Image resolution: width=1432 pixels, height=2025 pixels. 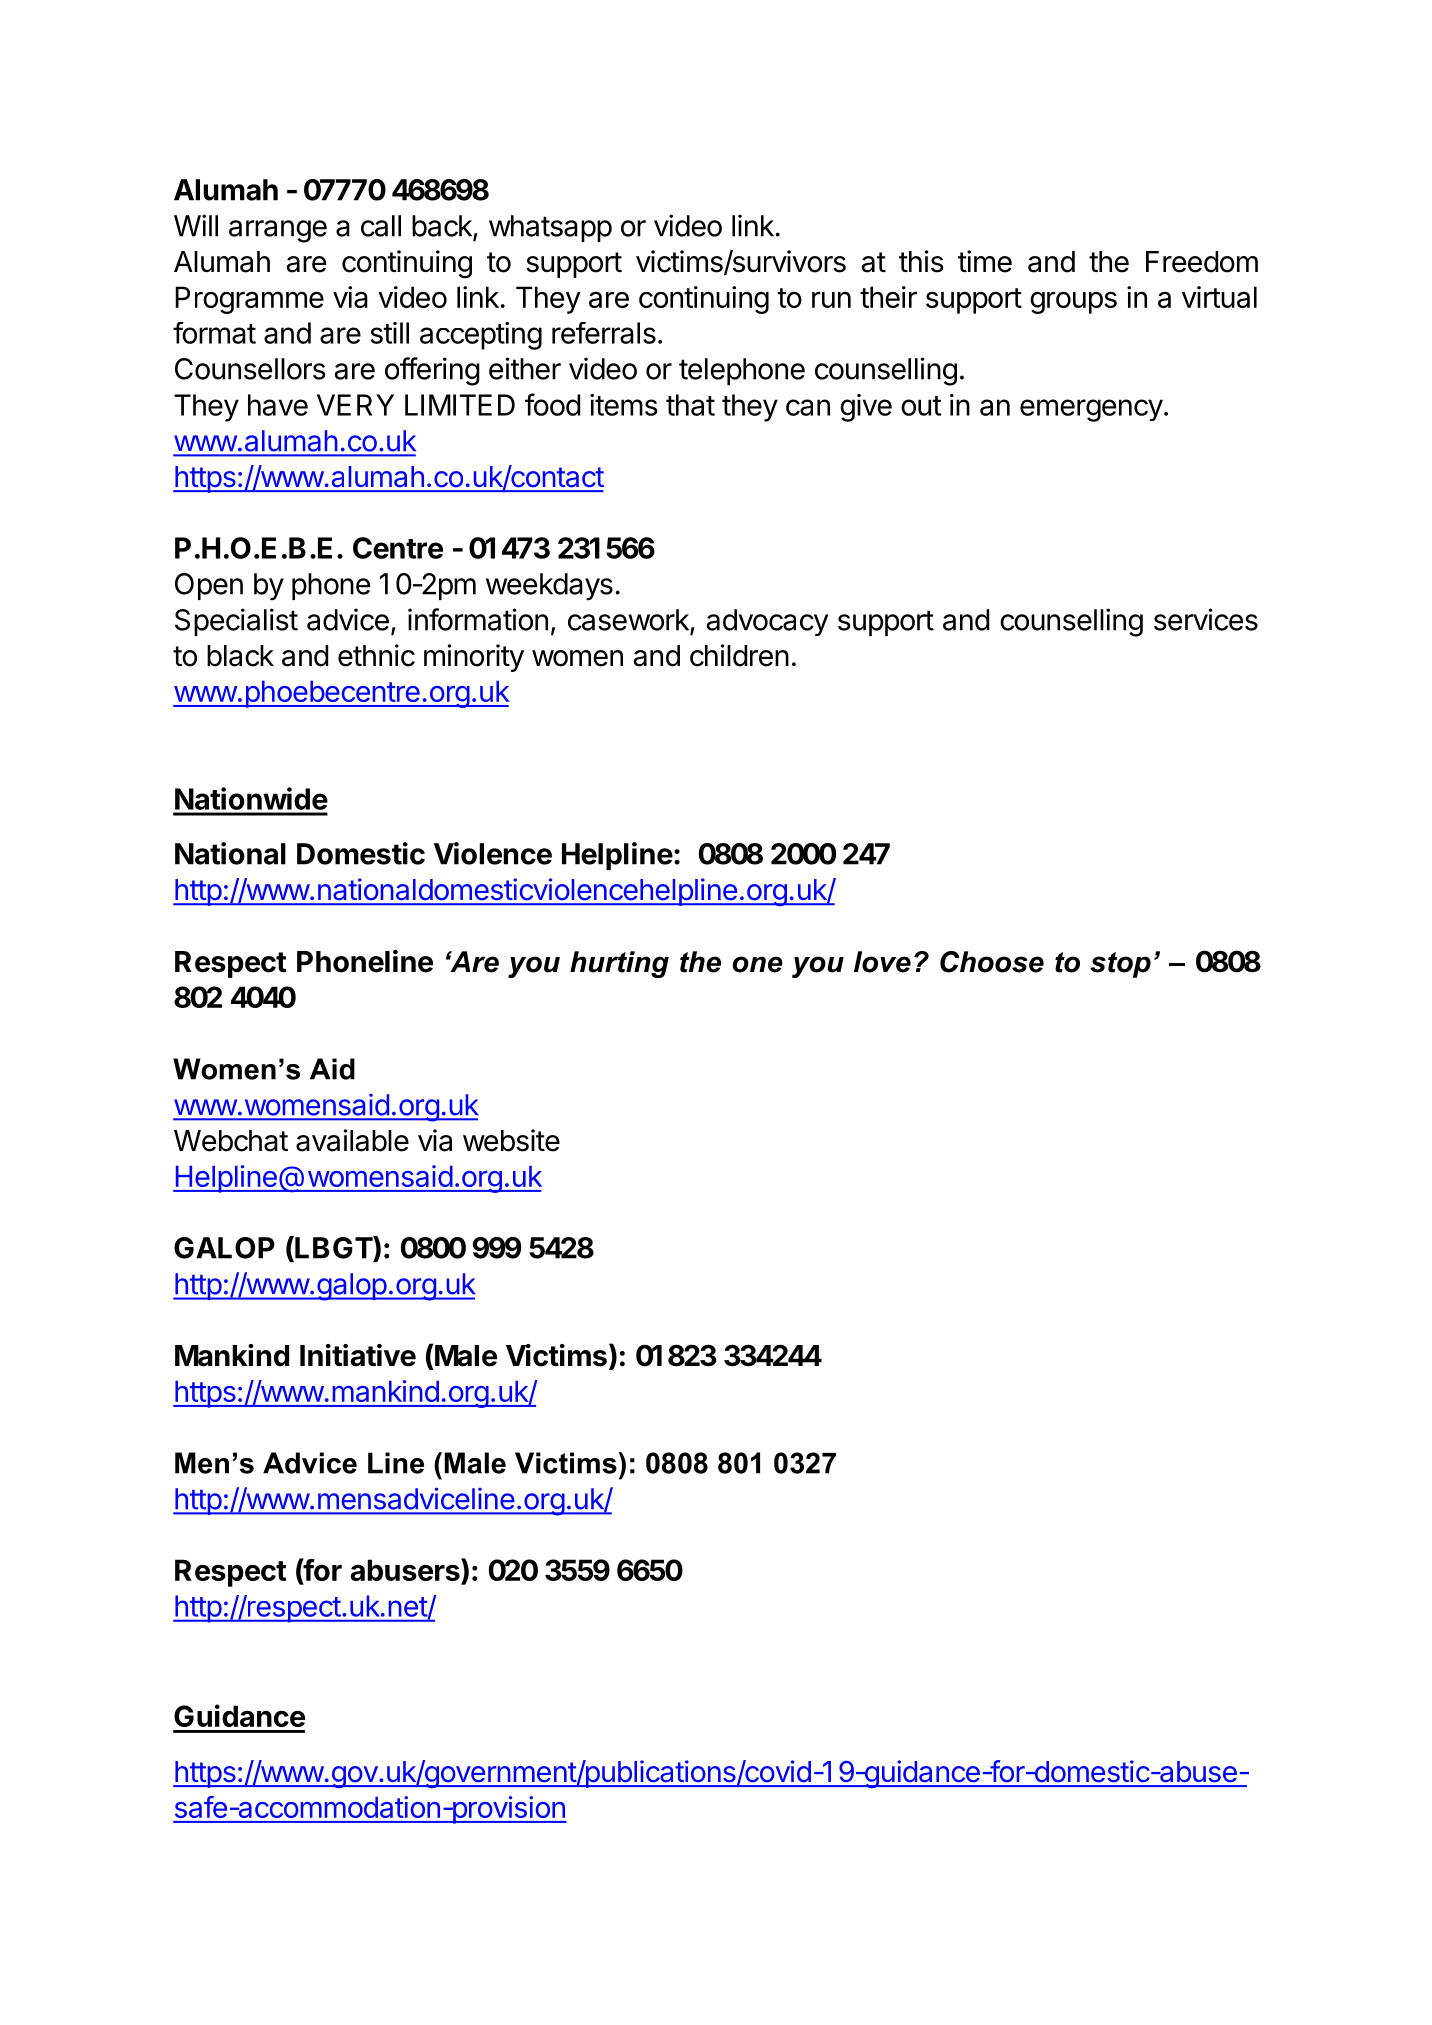 I want to click on website, so click(x=511, y=1140).
